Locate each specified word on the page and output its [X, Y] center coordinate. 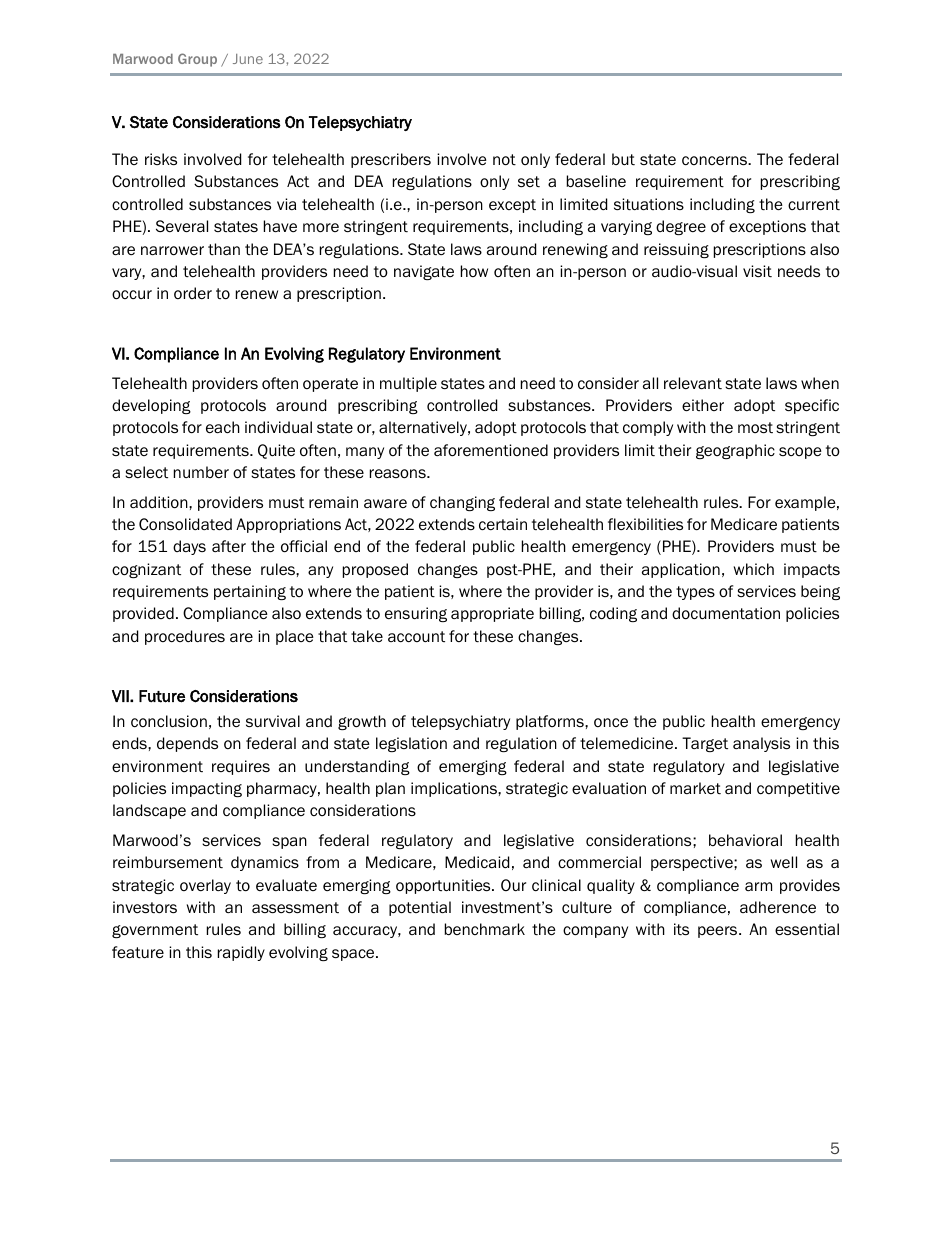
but [623, 159]
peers [719, 932]
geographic [735, 451]
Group [197, 60]
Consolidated [185, 524]
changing [462, 503]
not [504, 160]
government [155, 931]
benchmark [485, 929]
